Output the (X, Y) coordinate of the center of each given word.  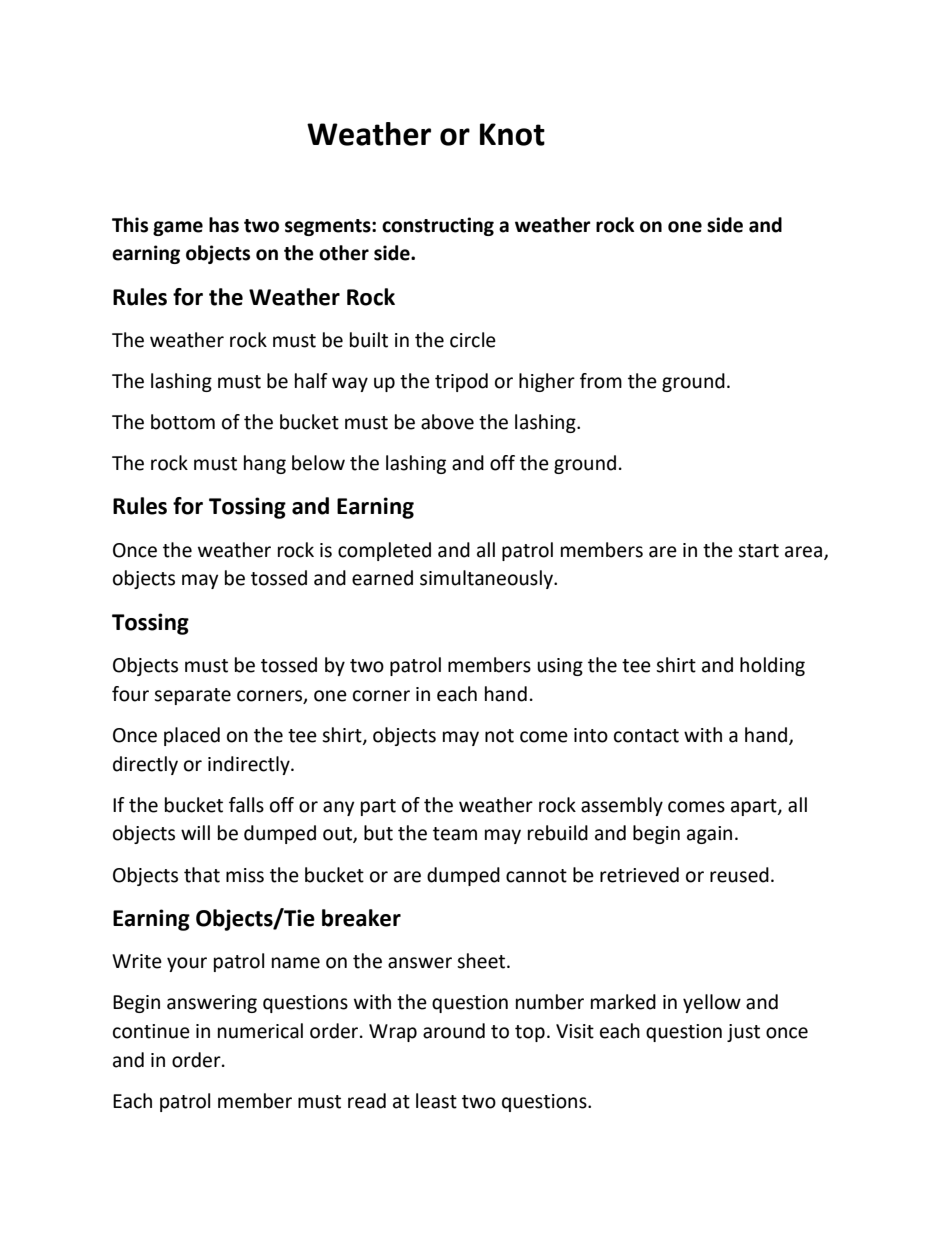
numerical (260, 1031)
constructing (438, 226)
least (436, 1101)
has (224, 225)
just (743, 1033)
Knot (512, 134)
